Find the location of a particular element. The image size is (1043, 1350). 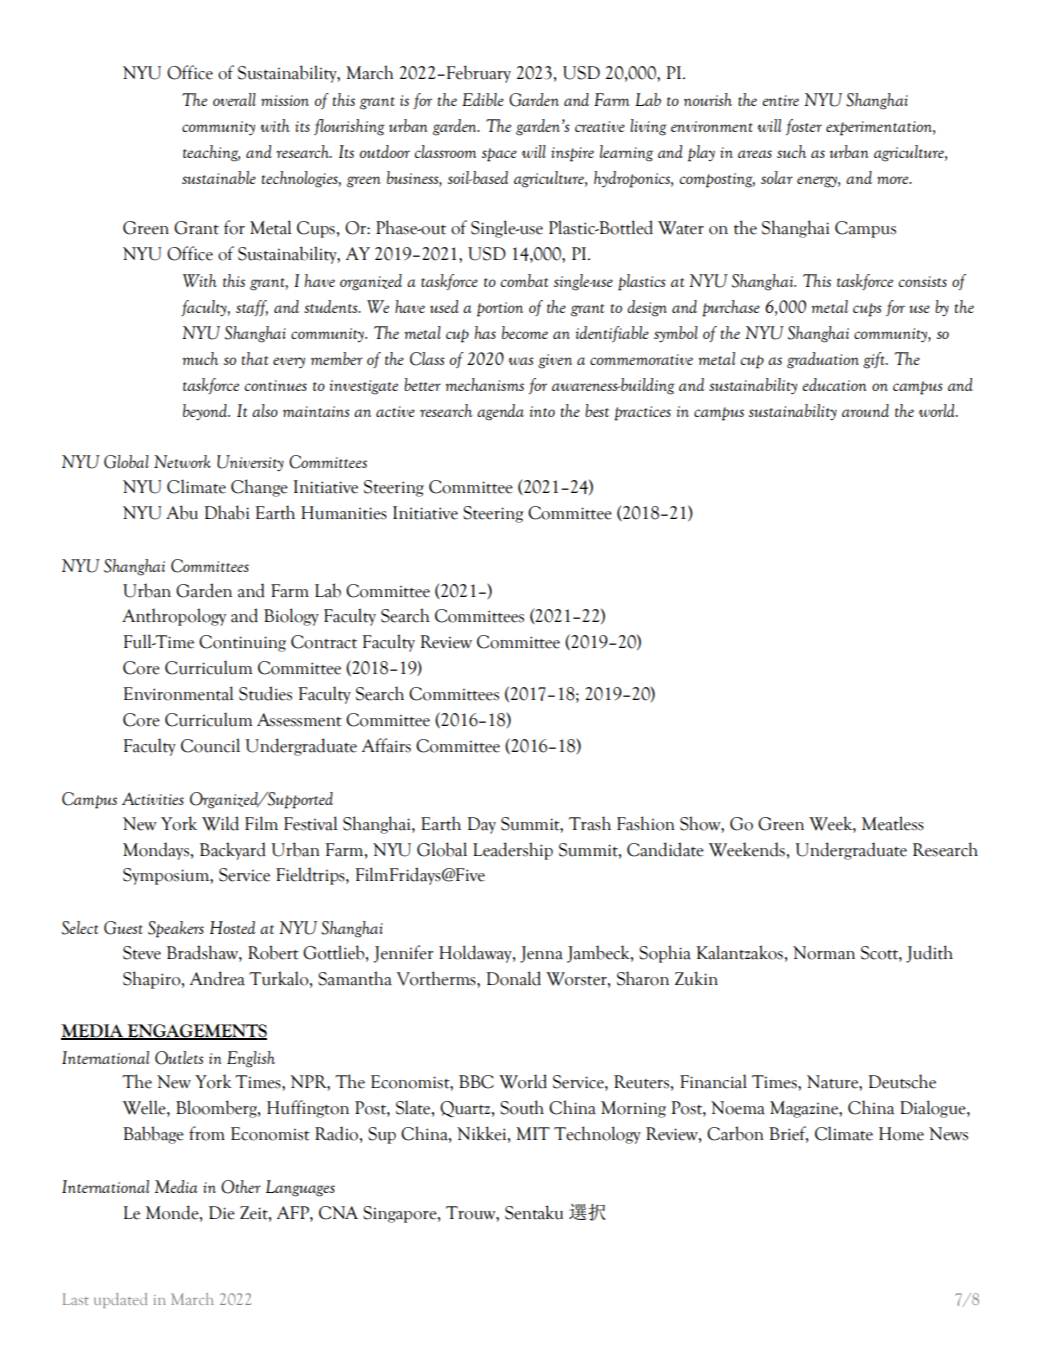

around is located at coordinates (865, 410).
